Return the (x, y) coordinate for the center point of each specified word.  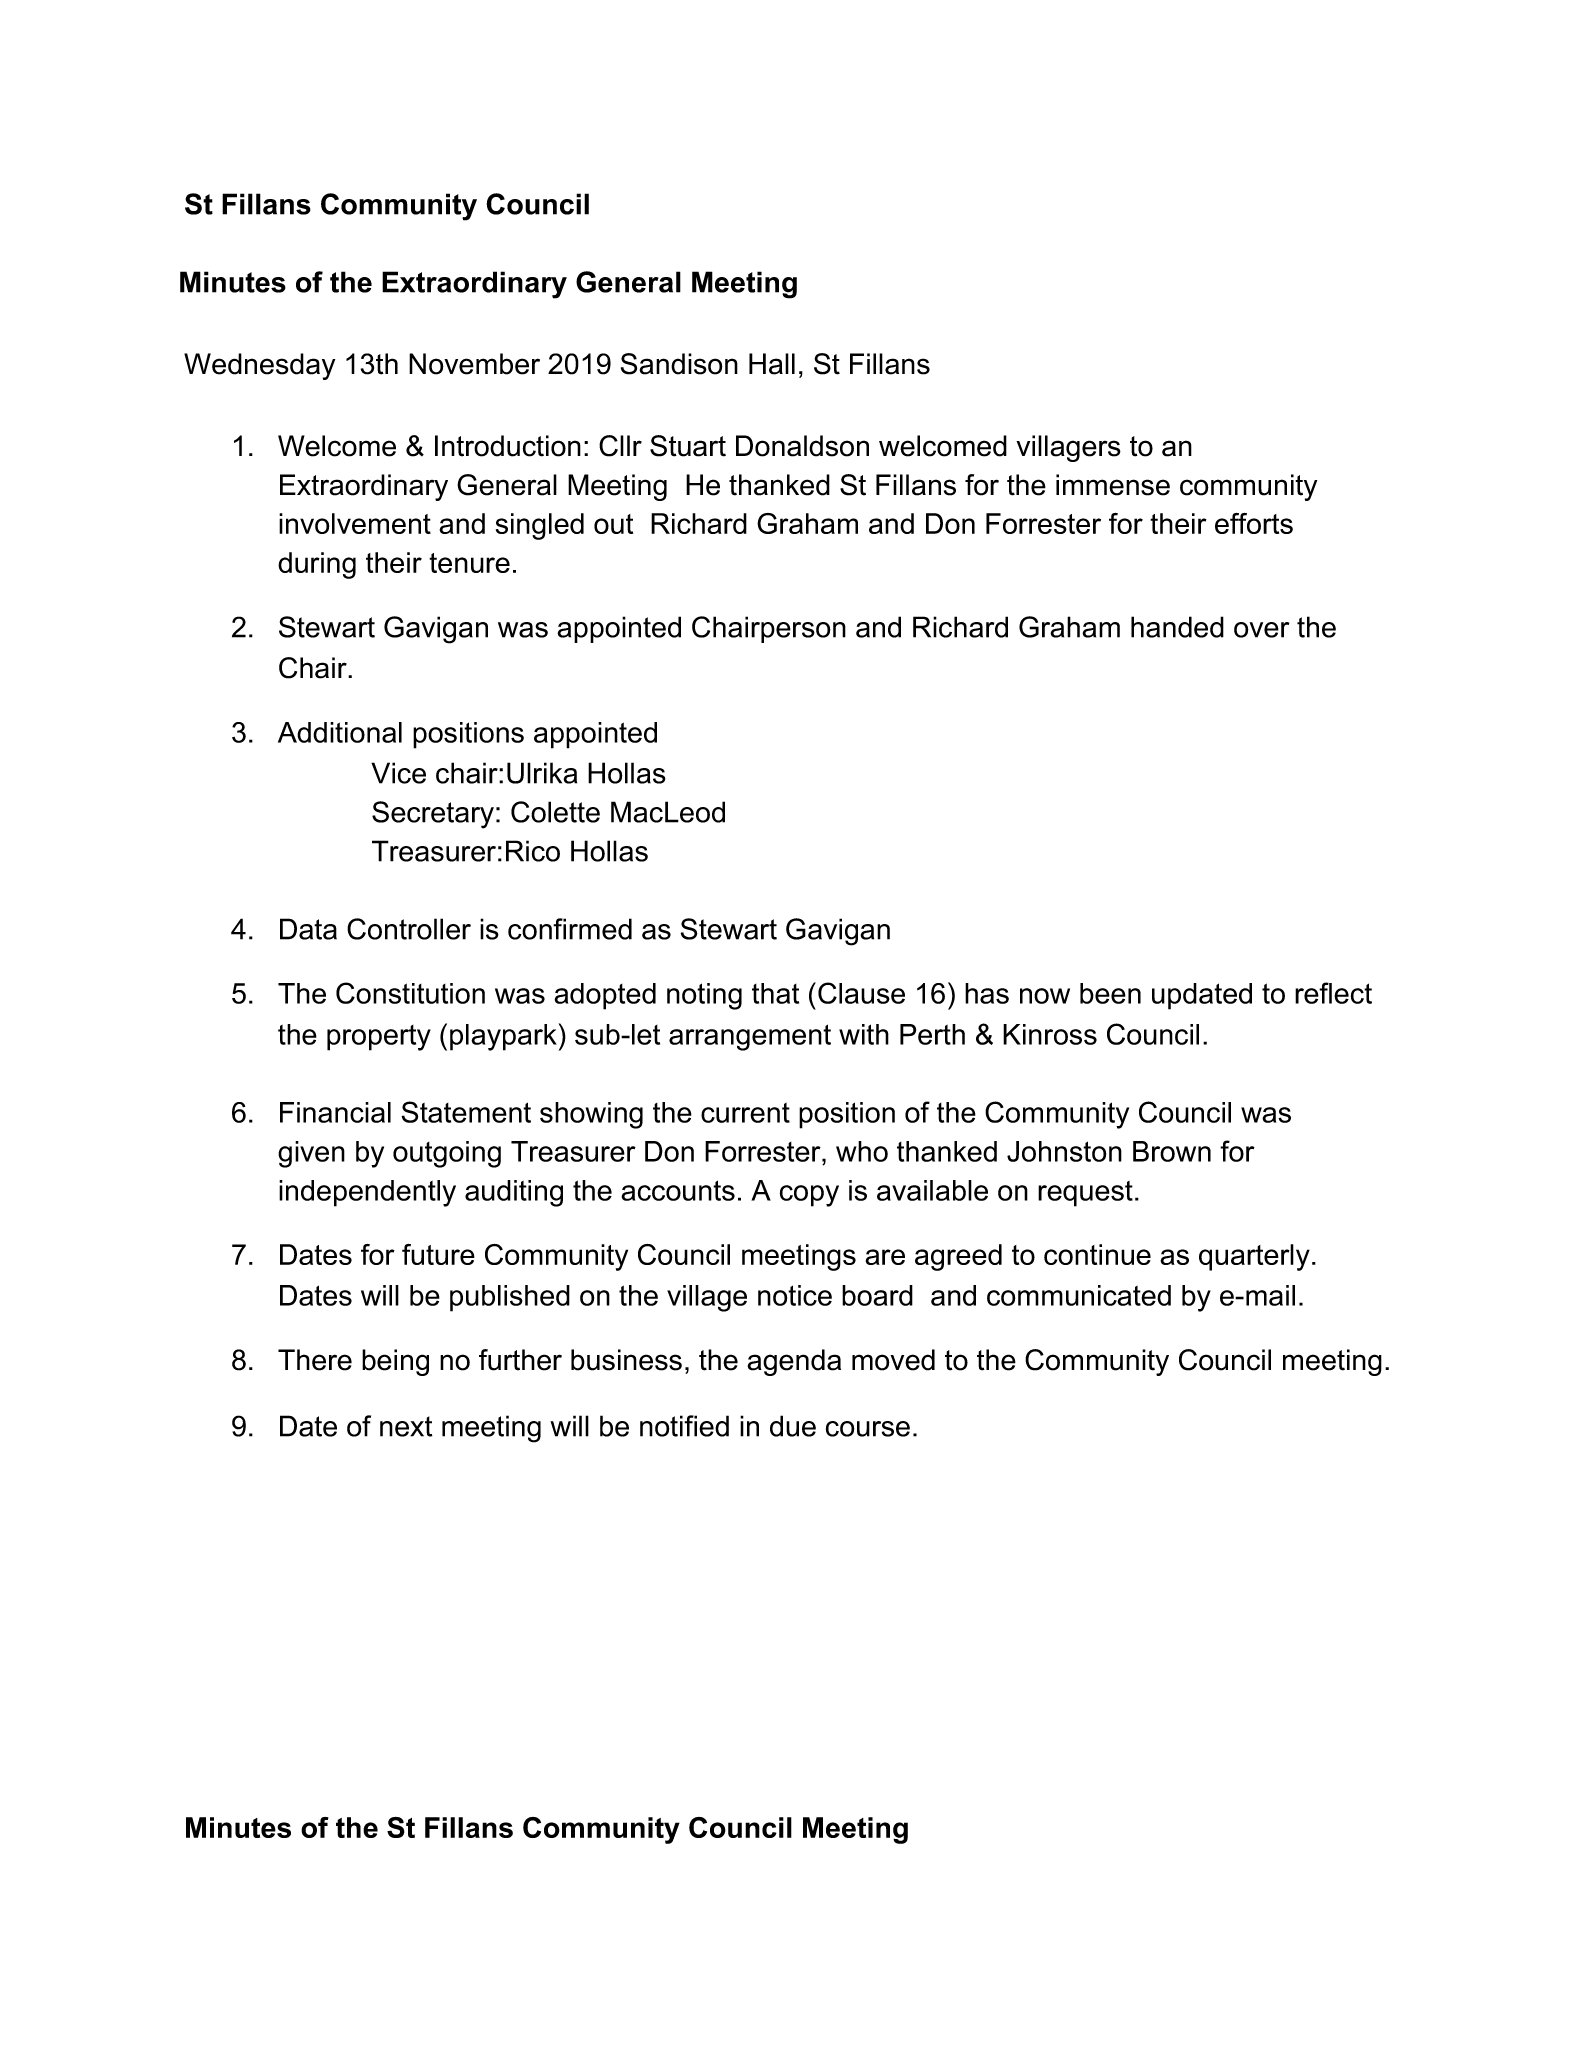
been (1110, 993)
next (406, 1426)
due (793, 1426)
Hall (772, 364)
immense (1113, 485)
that (775, 993)
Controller (409, 929)
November (474, 364)
